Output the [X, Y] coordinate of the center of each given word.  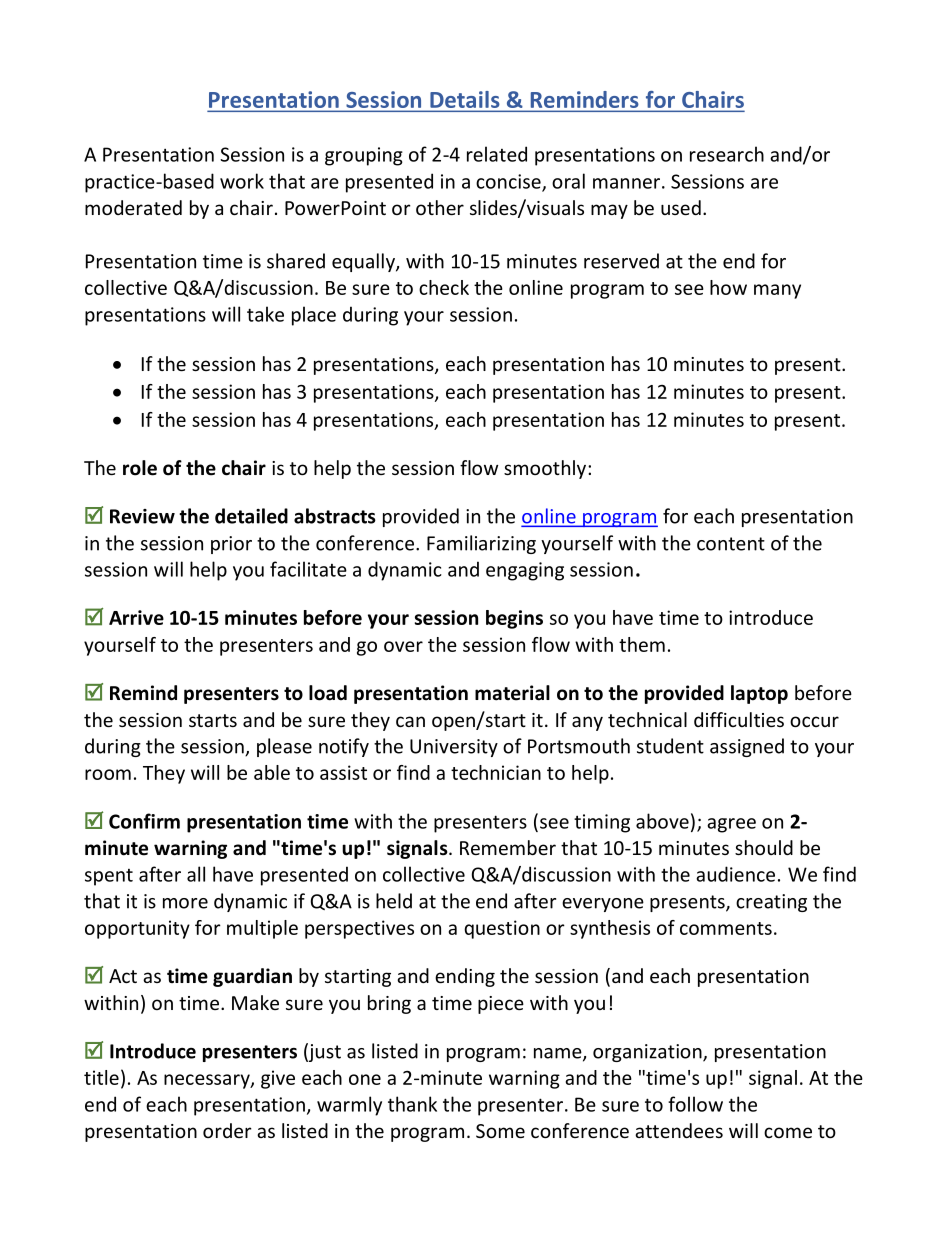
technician [496, 772]
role [140, 468]
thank [412, 1104]
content [731, 544]
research [727, 154]
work [242, 181]
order [227, 1130]
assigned [747, 747]
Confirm [144, 821]
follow [695, 1104]
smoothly [545, 469]
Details [465, 101]
